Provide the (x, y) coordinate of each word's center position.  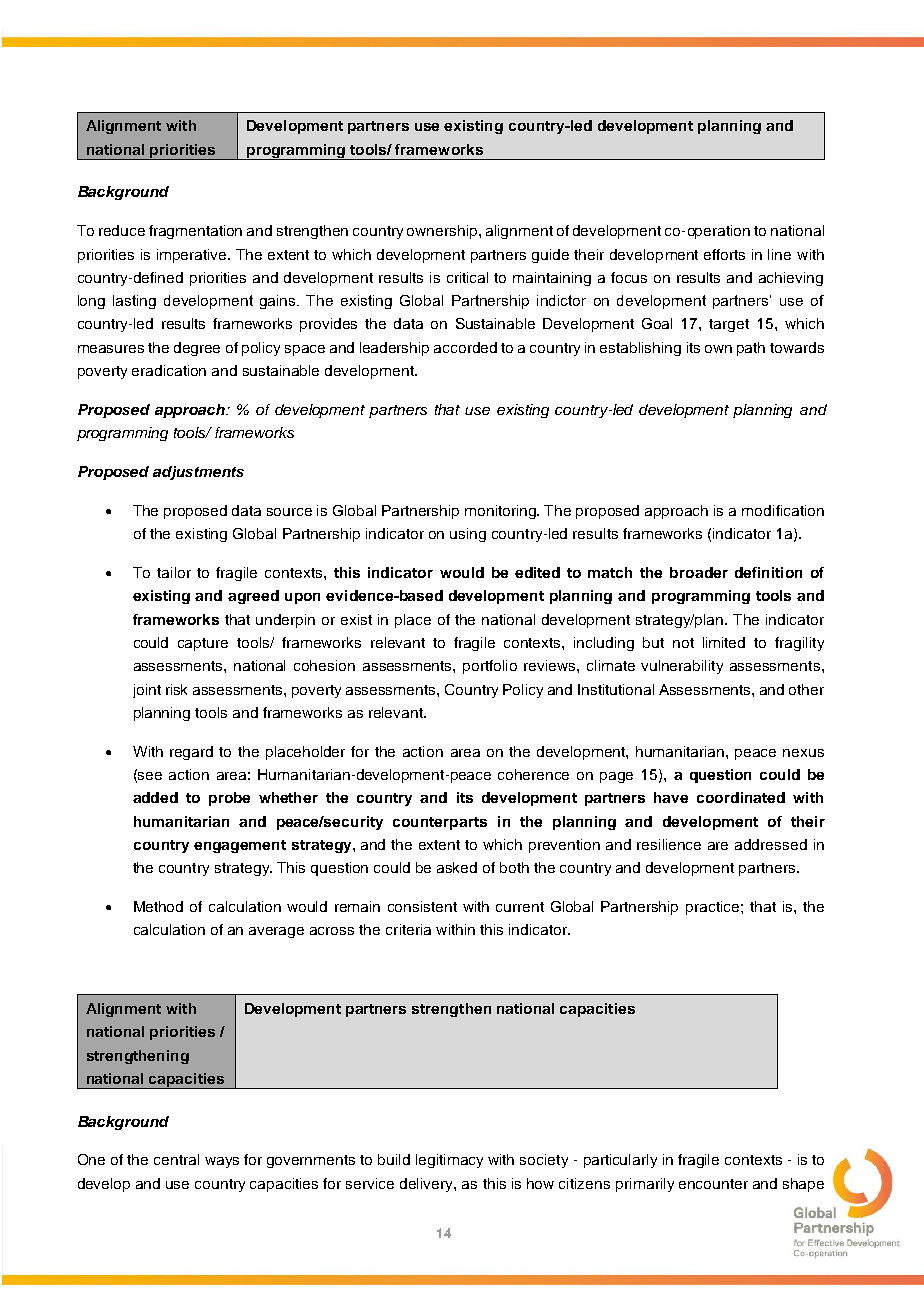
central (176, 1159)
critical (467, 277)
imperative (193, 256)
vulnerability (682, 667)
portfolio (490, 667)
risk (176, 689)
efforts (724, 254)
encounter (713, 1184)
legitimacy (449, 1161)
